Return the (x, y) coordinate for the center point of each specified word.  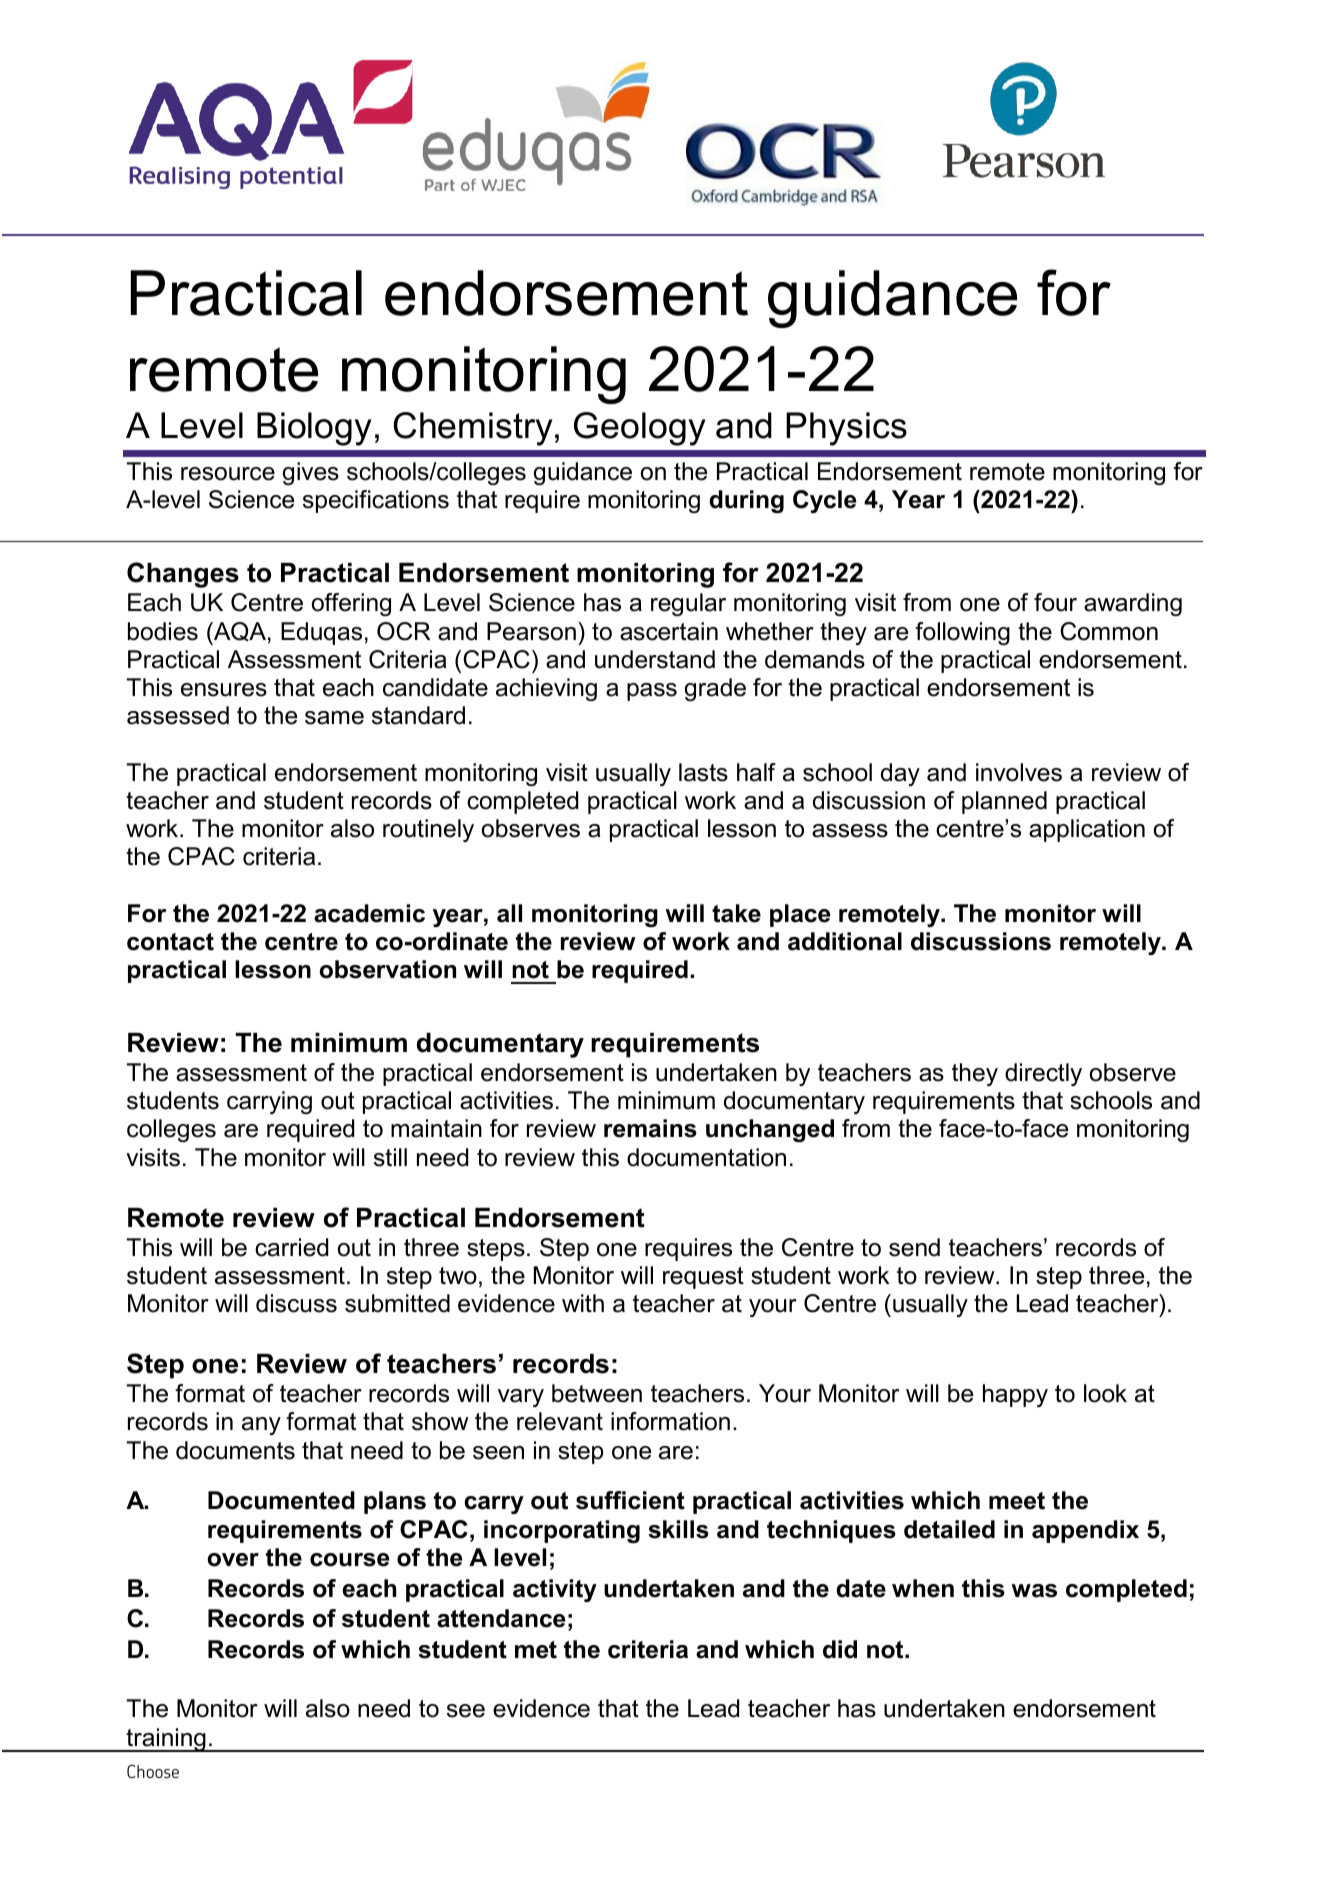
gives (311, 473)
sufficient (630, 1500)
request (703, 1278)
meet (1017, 1501)
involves (1019, 772)
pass (652, 692)
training (166, 1740)
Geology (640, 429)
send (914, 1247)
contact (170, 942)
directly (1043, 1074)
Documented (281, 1500)
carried (291, 1247)
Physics (846, 429)
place (800, 915)
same (334, 718)
